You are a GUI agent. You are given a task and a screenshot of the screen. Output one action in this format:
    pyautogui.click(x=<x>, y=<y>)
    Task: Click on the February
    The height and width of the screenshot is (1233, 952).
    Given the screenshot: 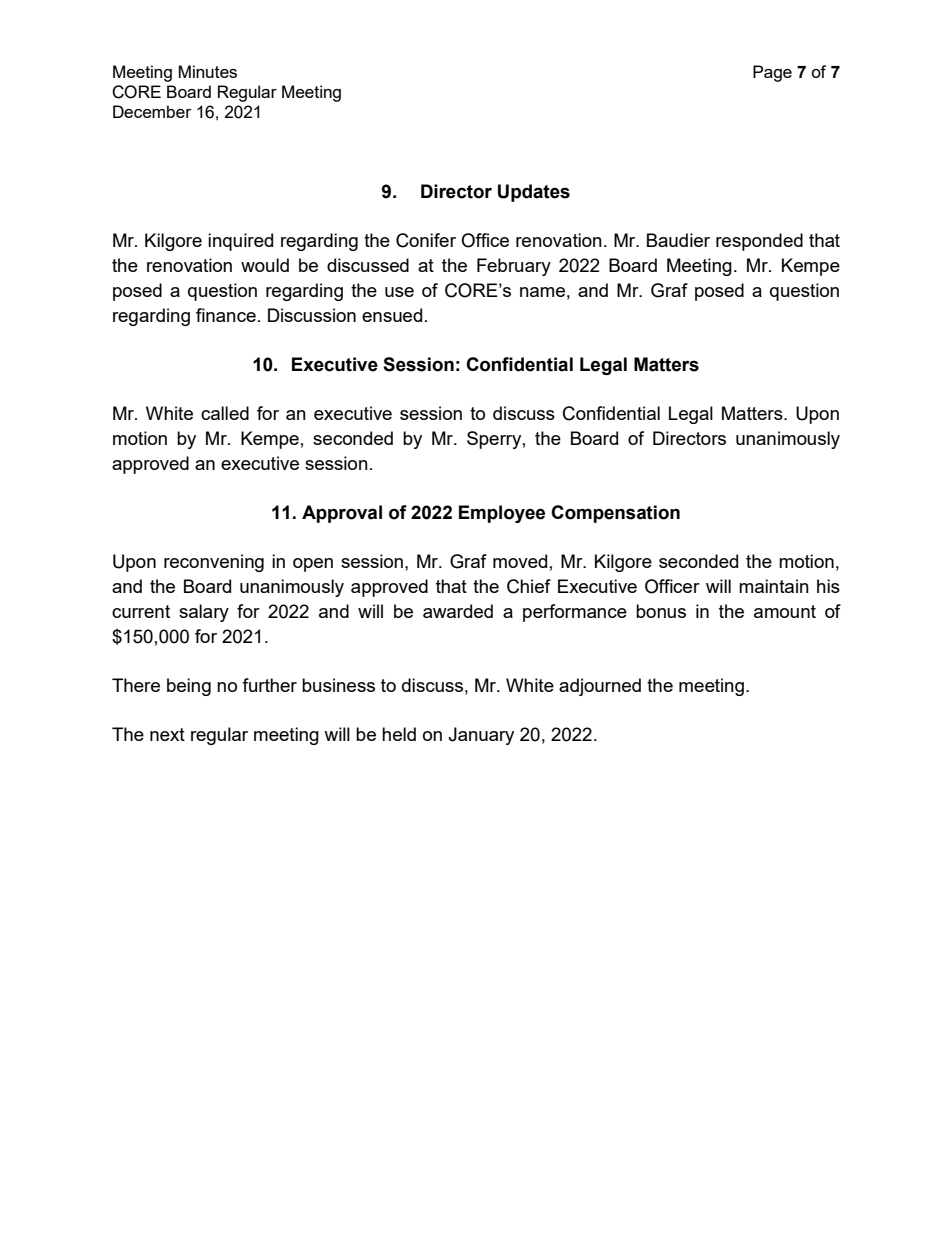 What is the action you would take?
    pyautogui.click(x=514, y=267)
